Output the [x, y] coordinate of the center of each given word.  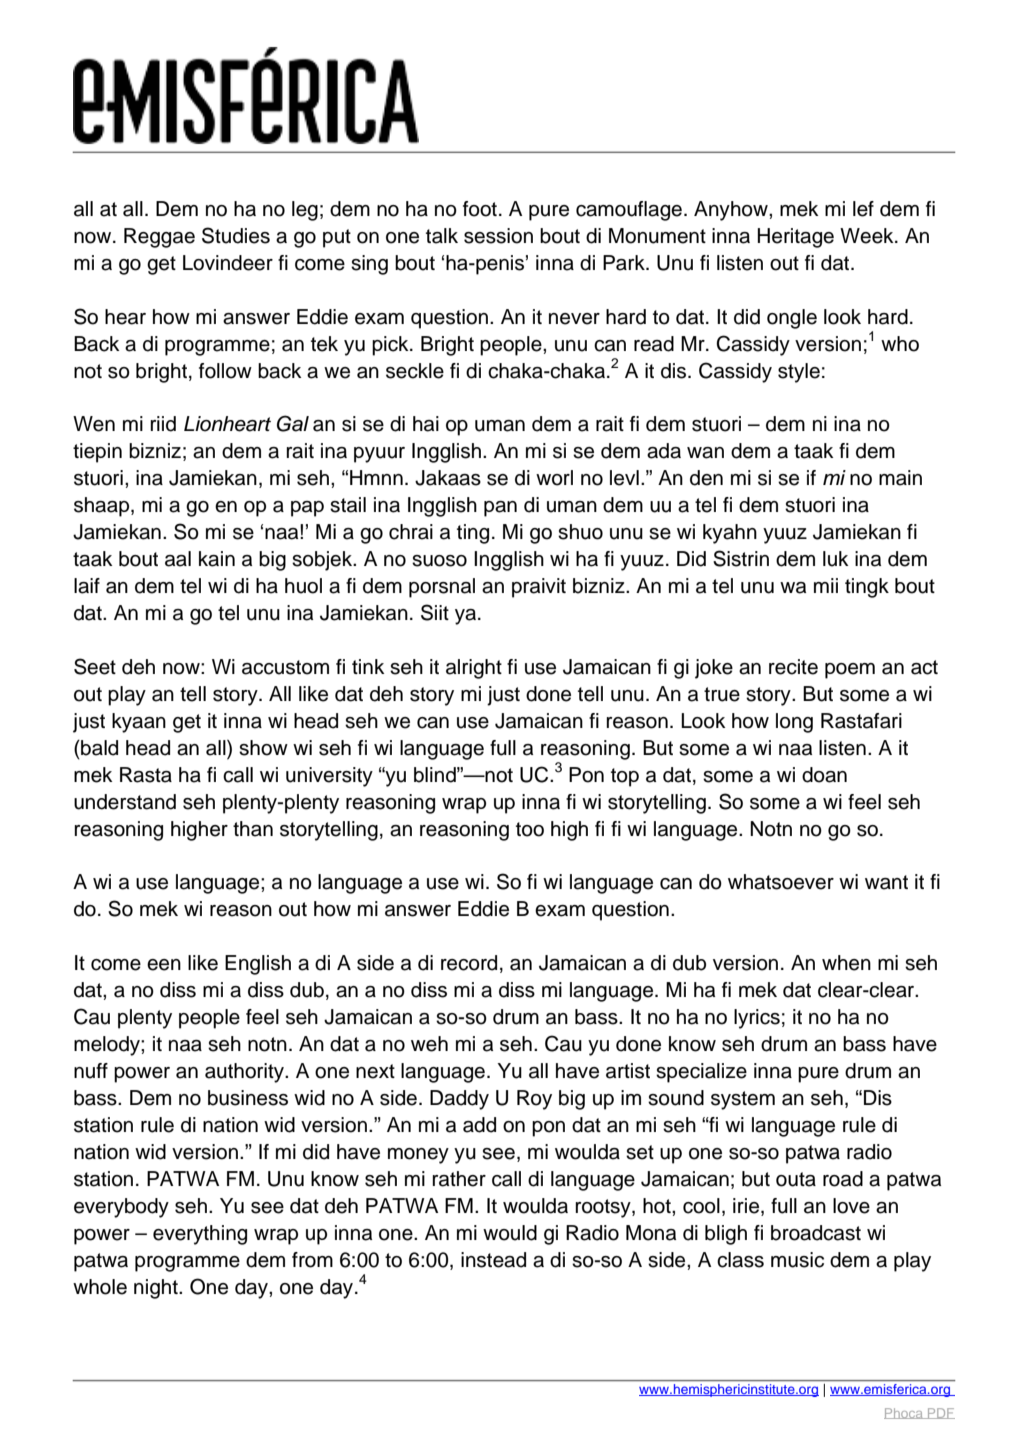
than [253, 829]
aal [178, 559]
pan [500, 509]
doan [824, 775]
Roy [534, 1100]
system [743, 1100]
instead [493, 1260]
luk [835, 559]
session [498, 236]
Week [868, 236]
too [530, 829]
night [157, 1289]
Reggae [159, 238]
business [248, 1098]
